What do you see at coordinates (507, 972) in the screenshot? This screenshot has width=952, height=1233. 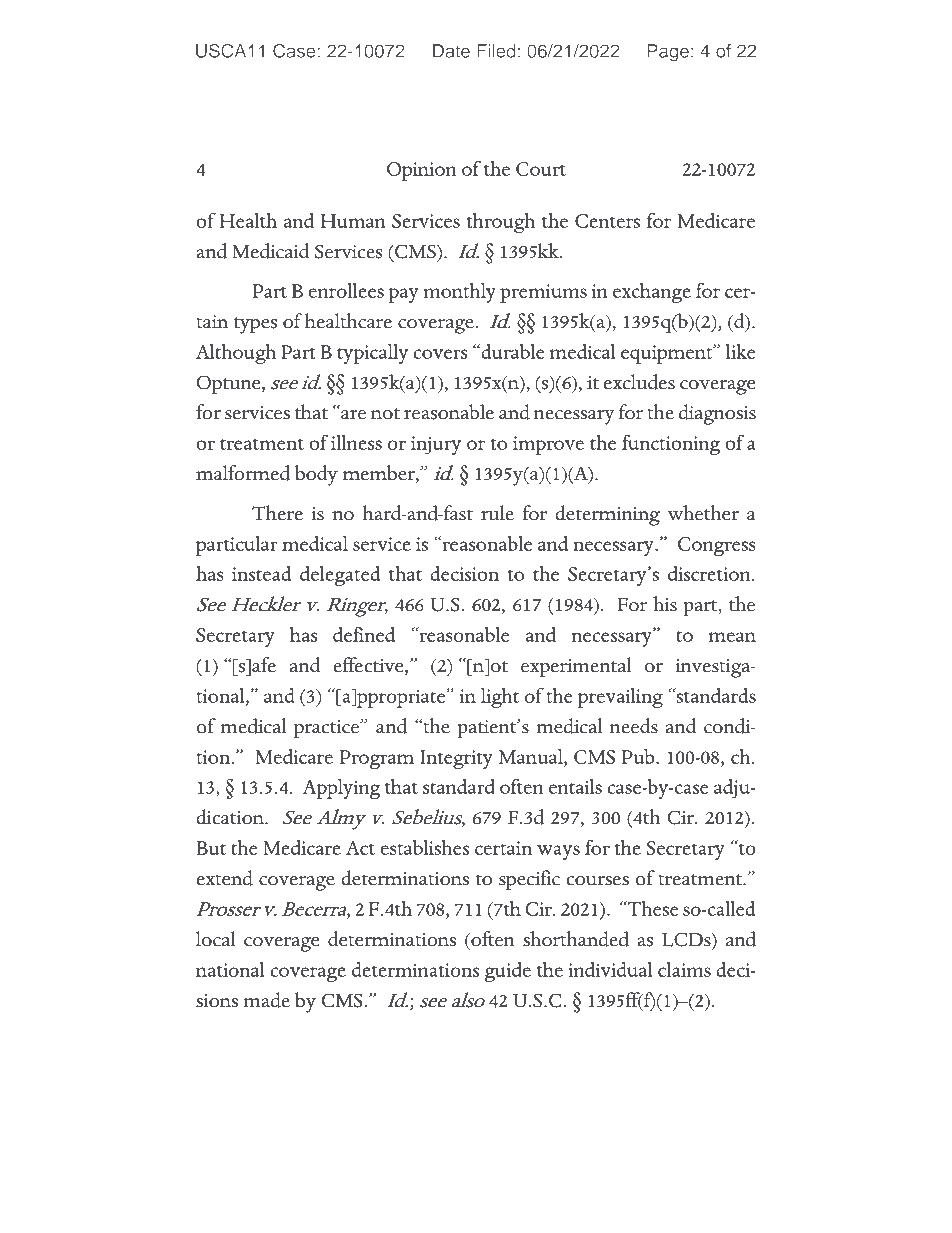 I see `guide` at bounding box center [507, 972].
